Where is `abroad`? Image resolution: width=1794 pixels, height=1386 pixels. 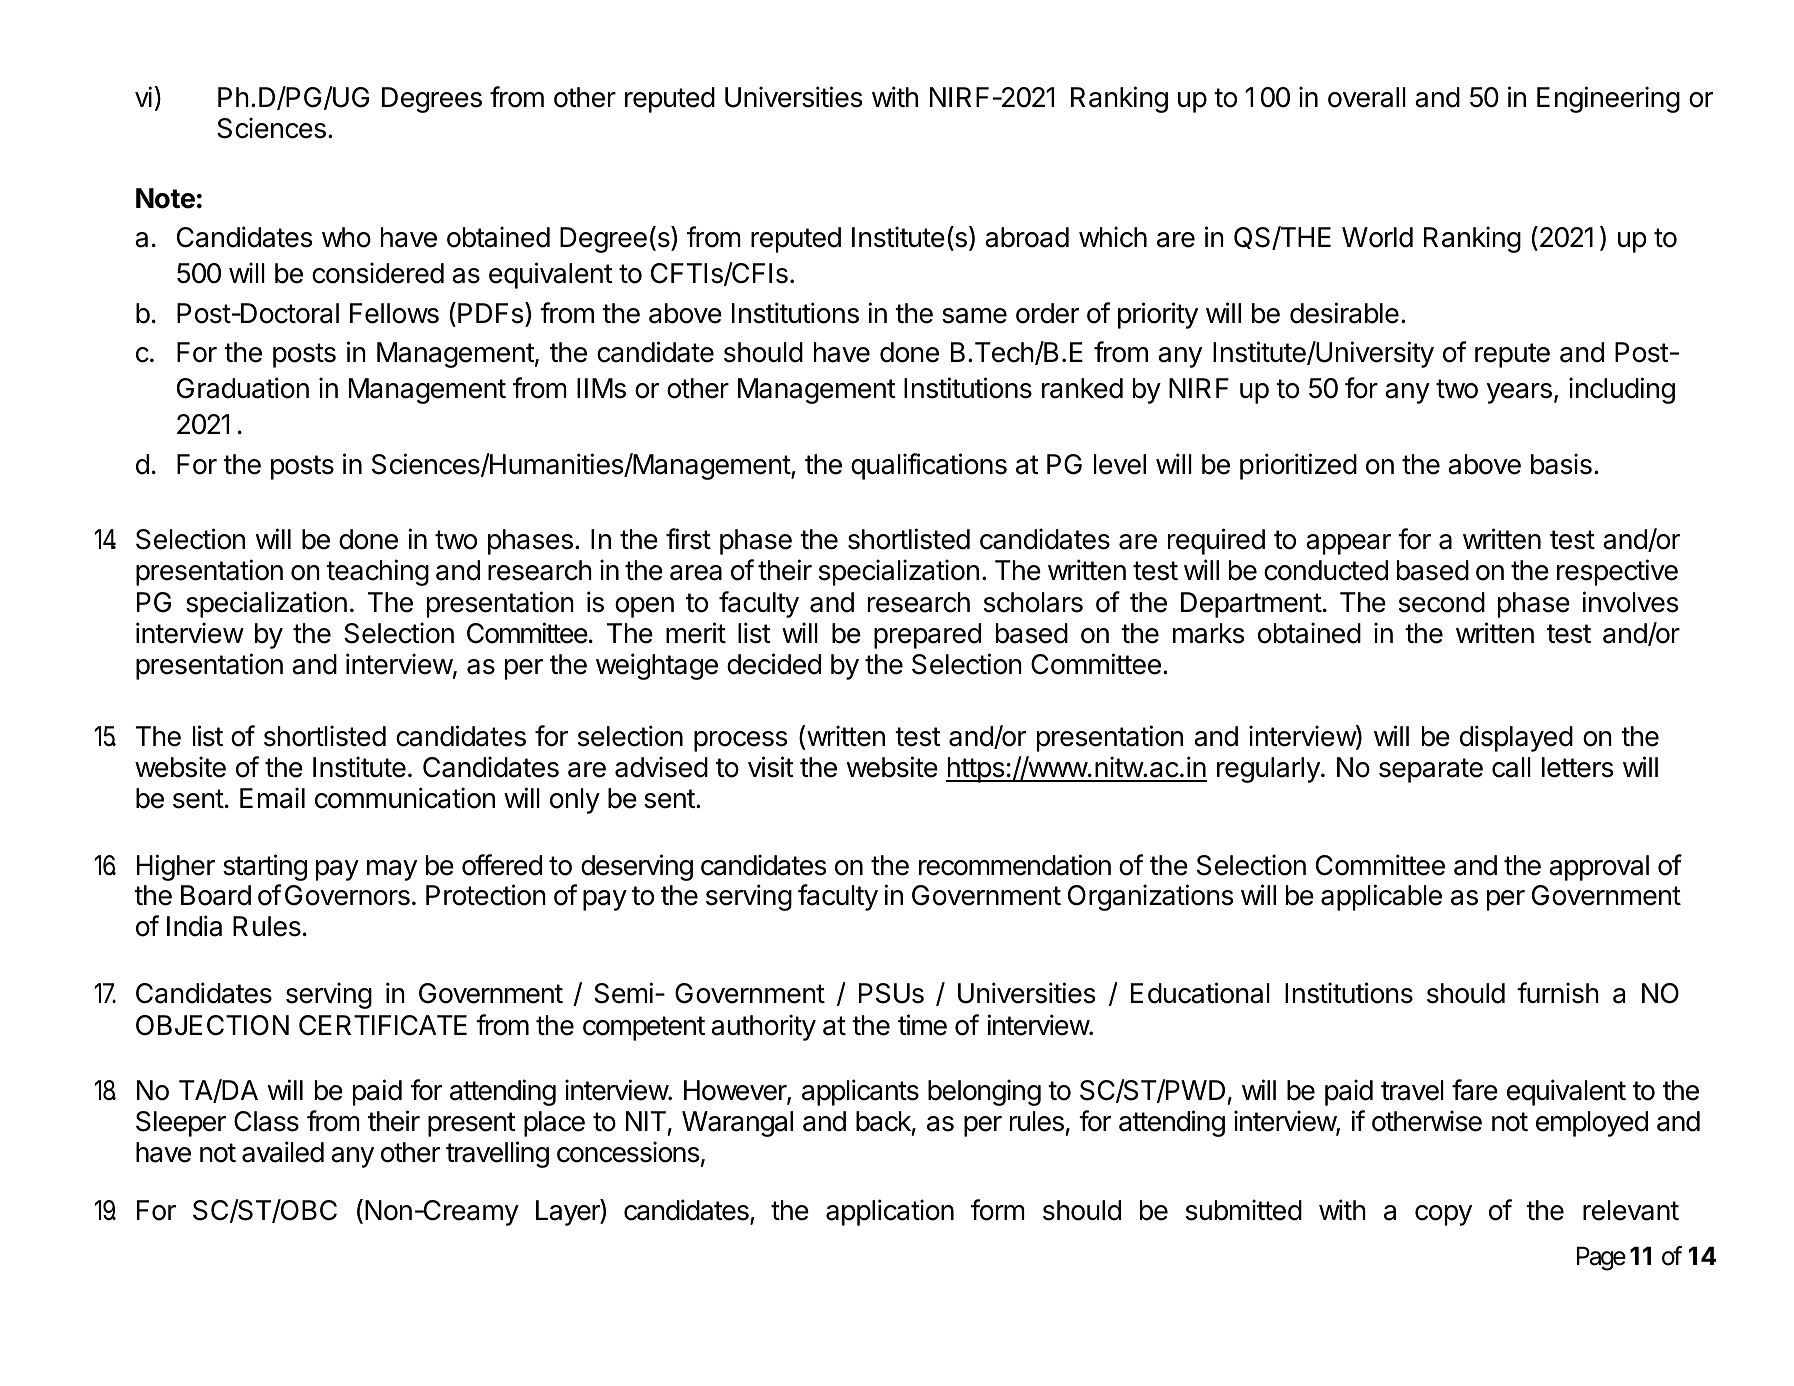
abroad is located at coordinates (1027, 237).
